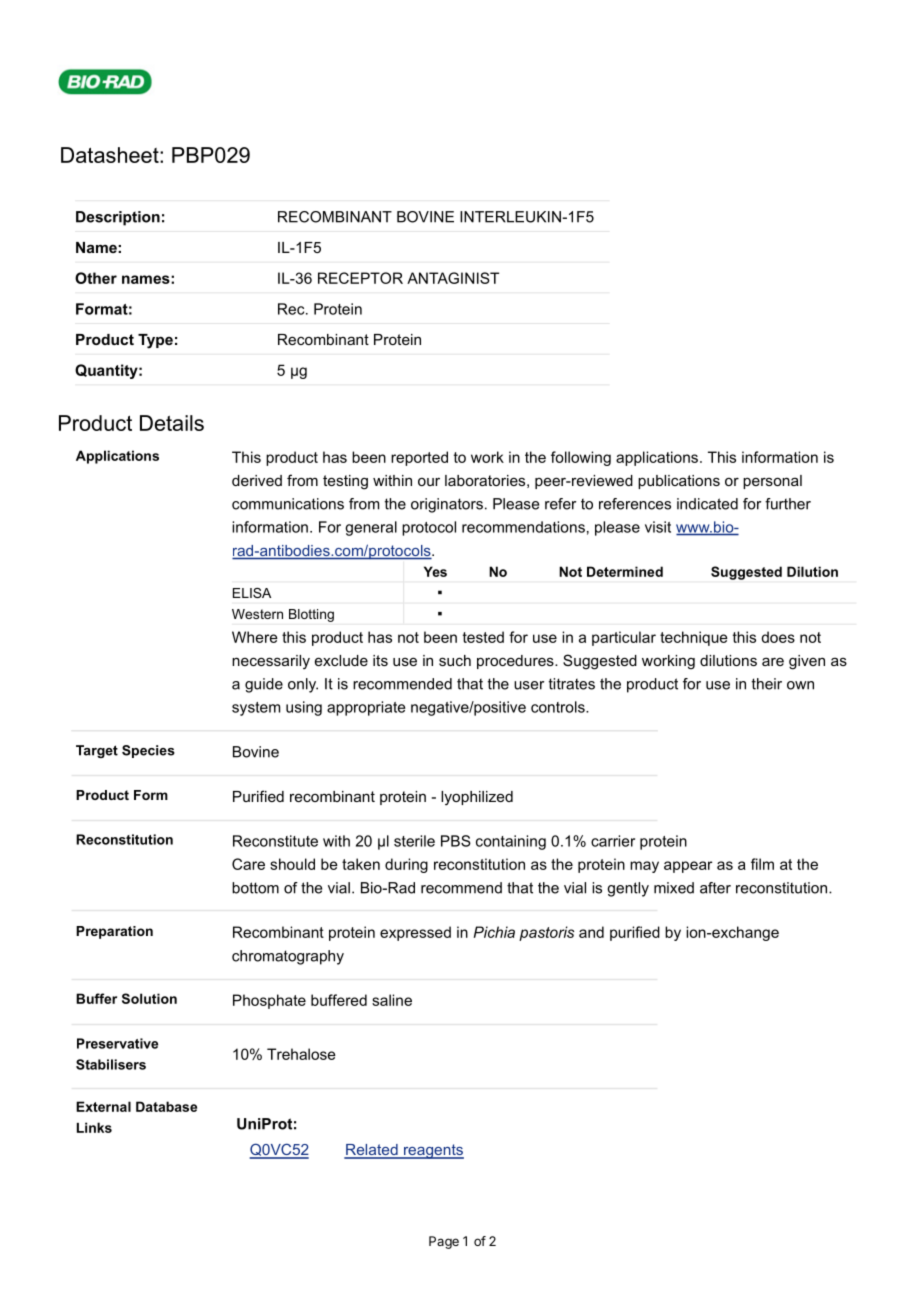  What do you see at coordinates (444, 1242) in the document?
I see `Page` at bounding box center [444, 1242].
